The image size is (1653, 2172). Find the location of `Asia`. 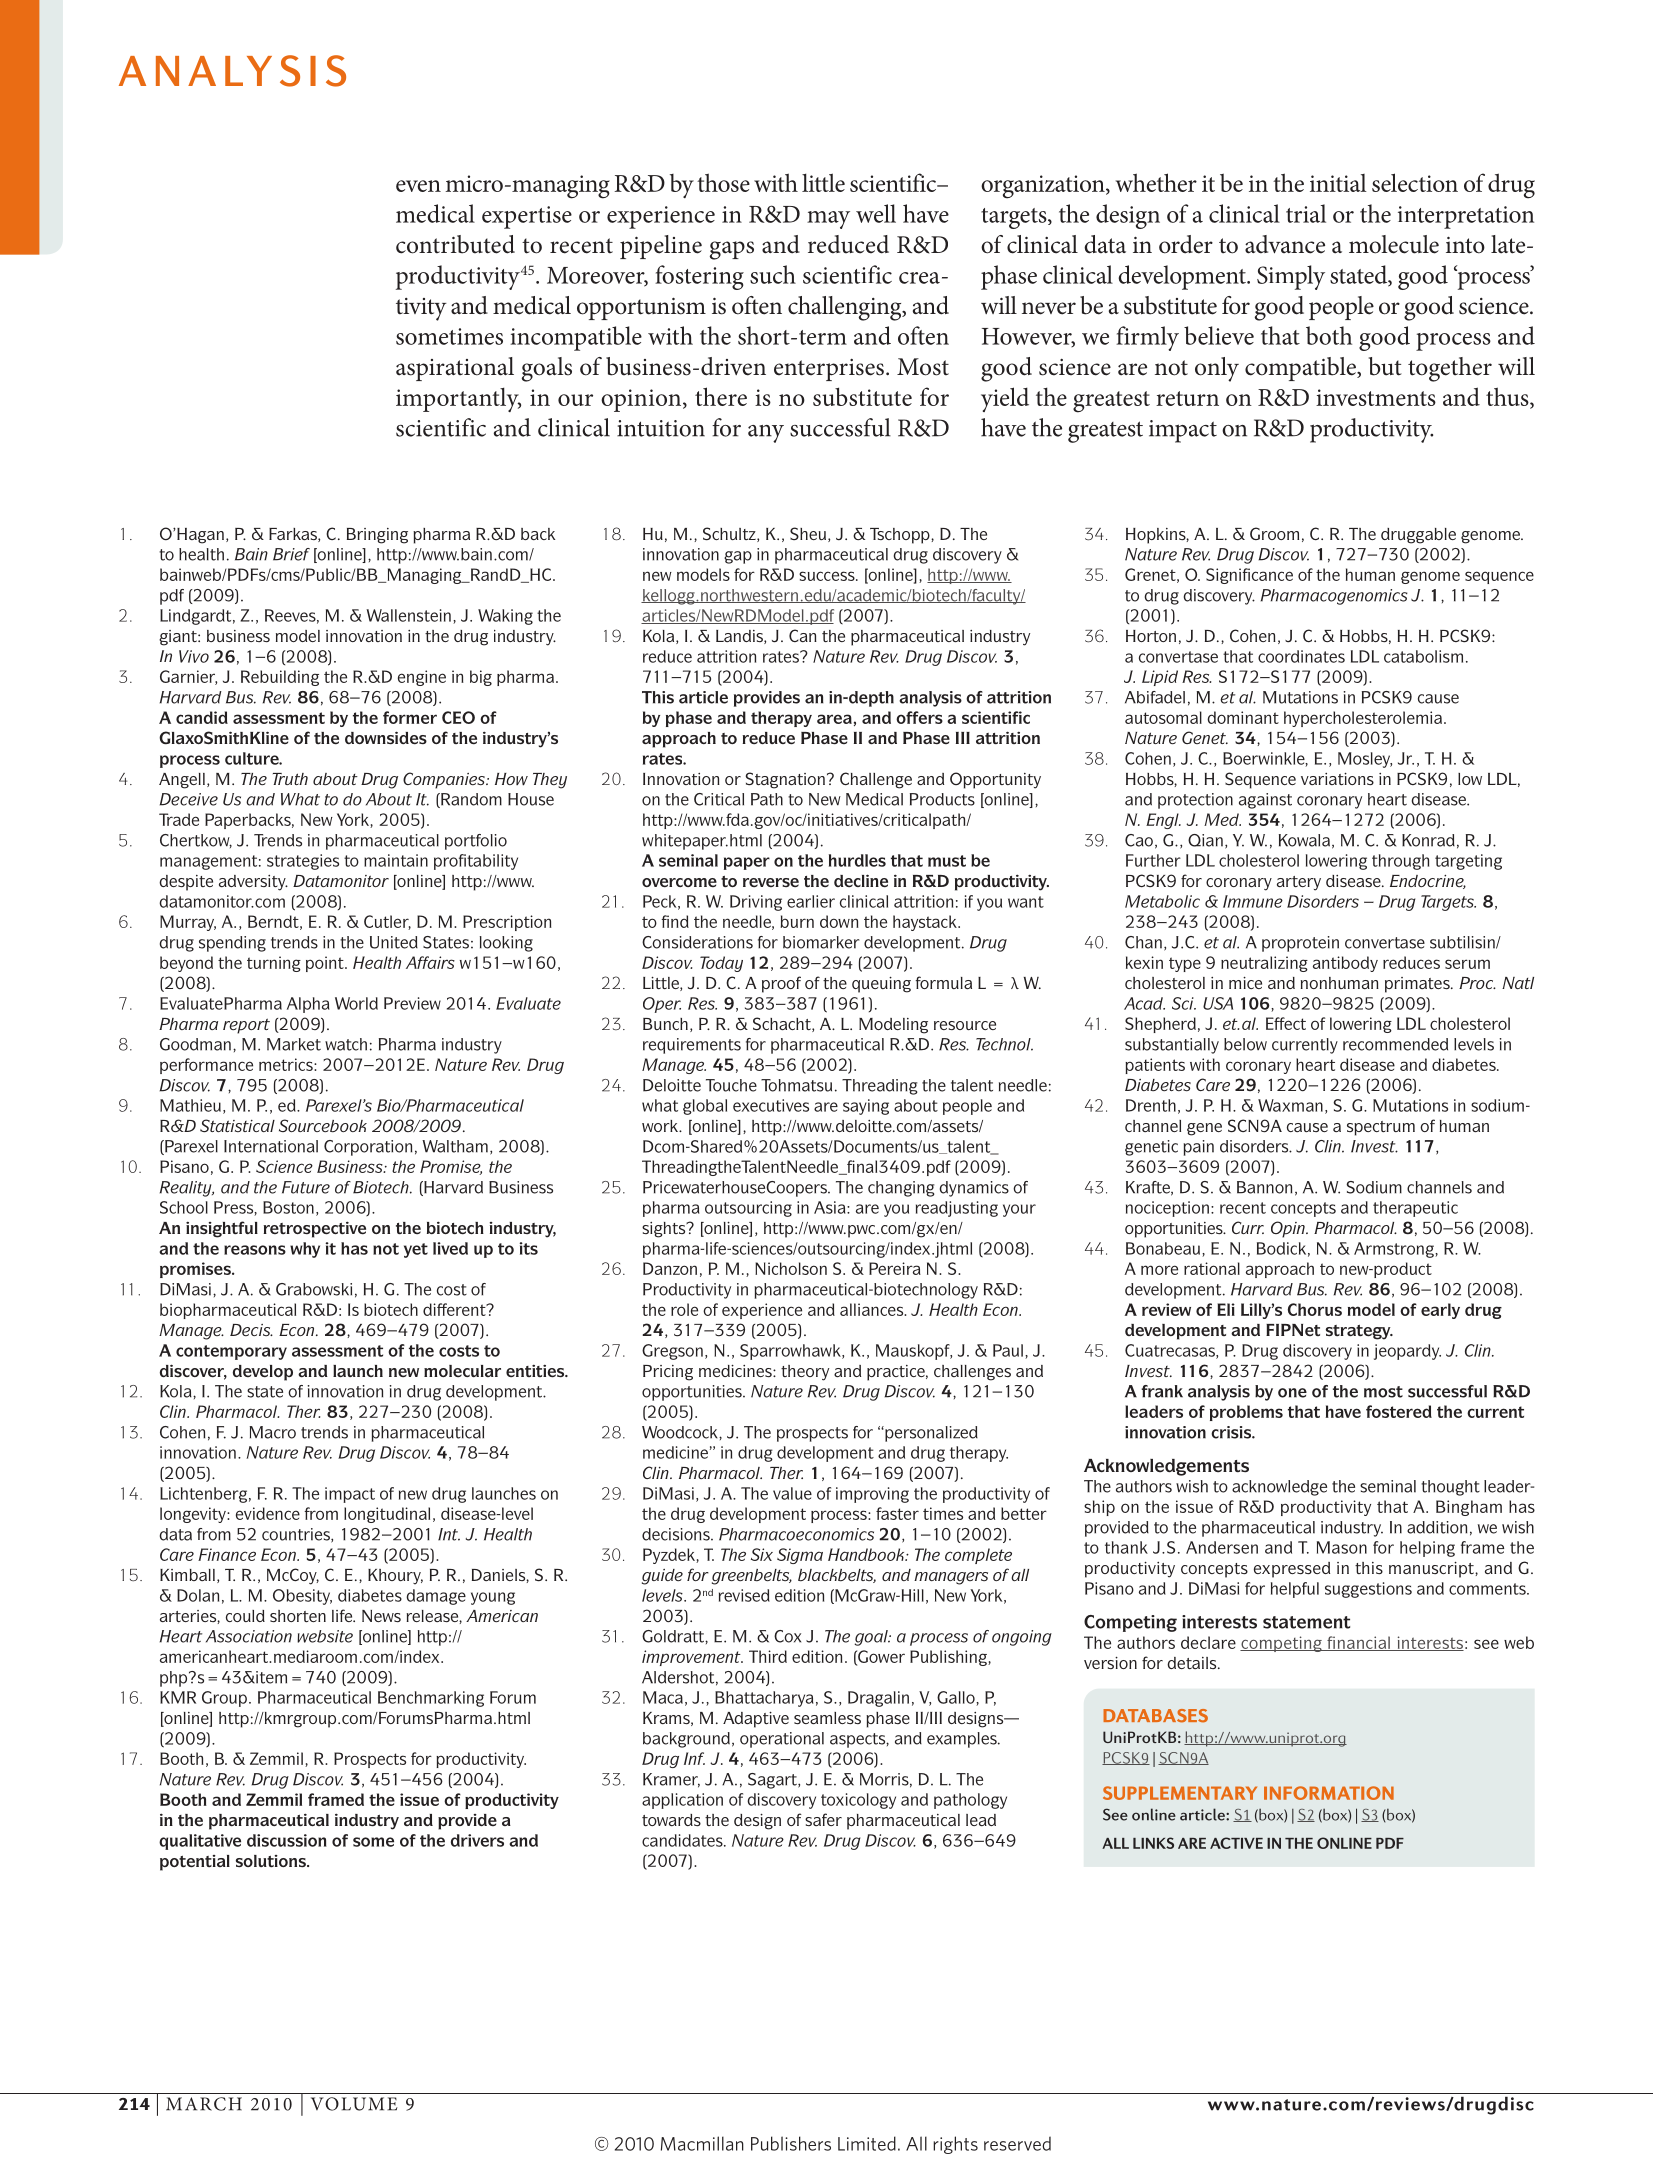

Asia is located at coordinates (831, 1207).
